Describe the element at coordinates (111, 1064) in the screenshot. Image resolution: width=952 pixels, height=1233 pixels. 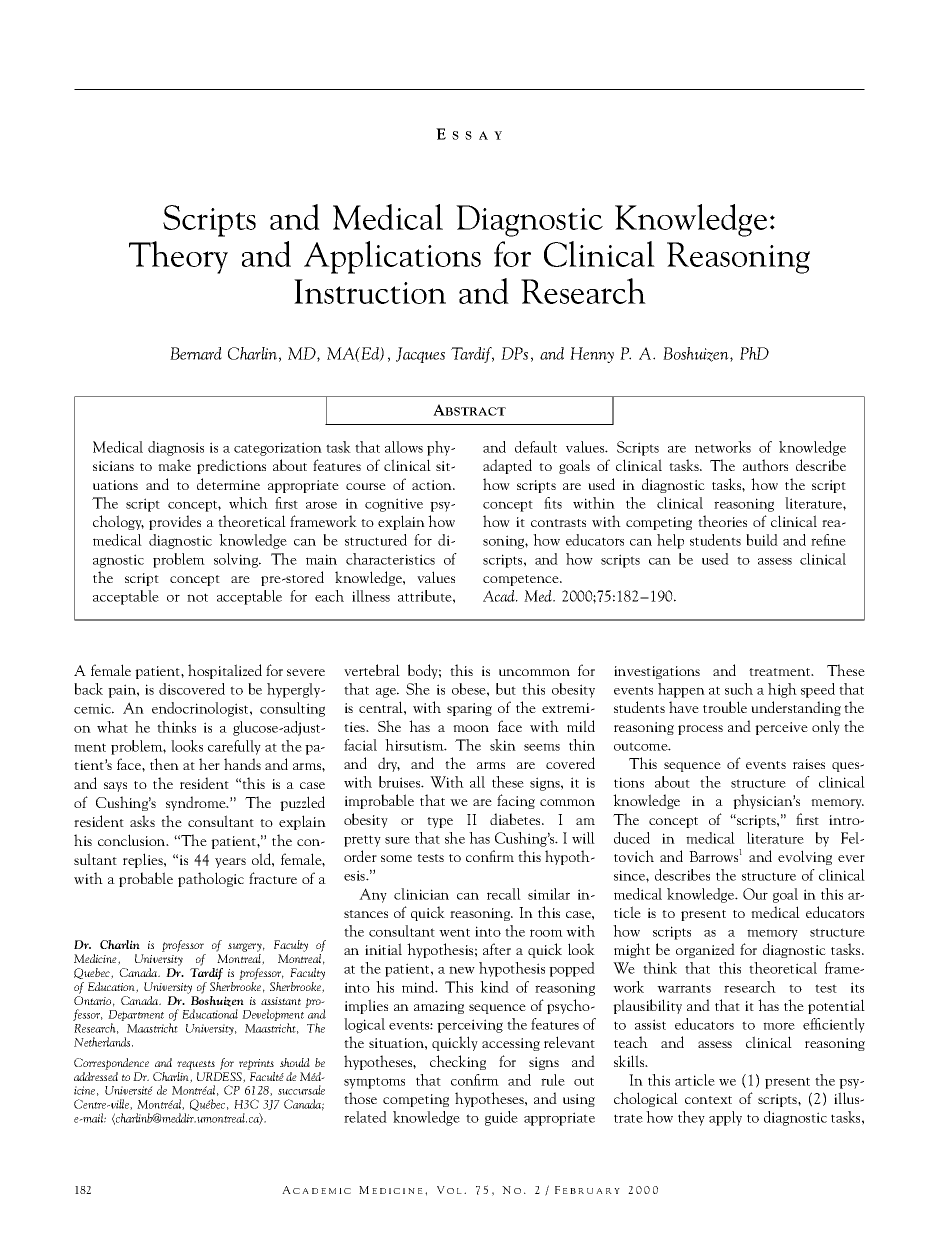
I see `Correspondence` at that location.
